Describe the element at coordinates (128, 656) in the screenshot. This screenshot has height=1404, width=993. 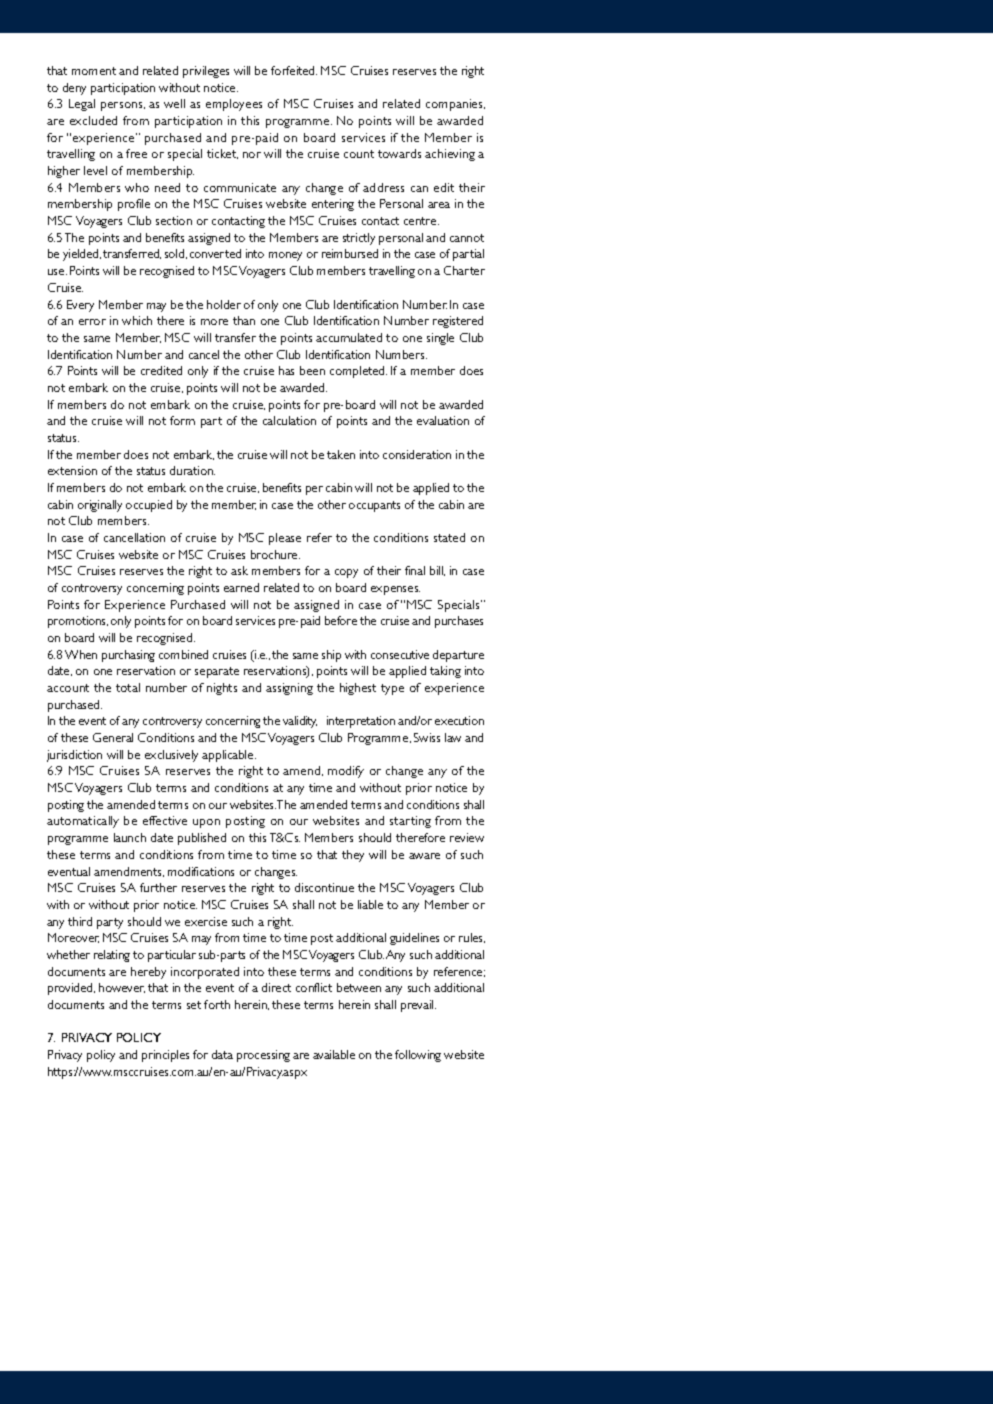
I see `purchasing` at that location.
